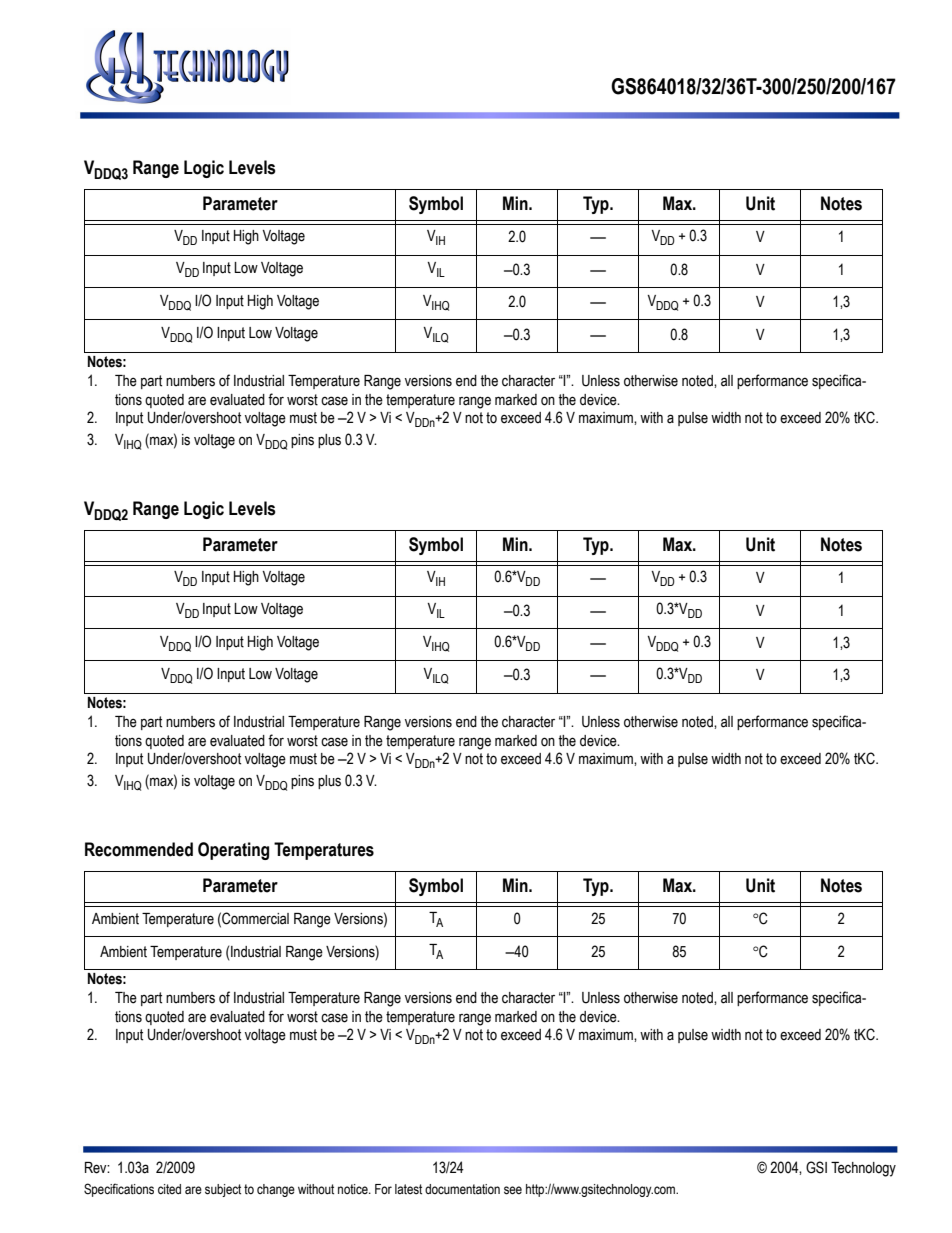 The height and width of the document is (1233, 952). What do you see at coordinates (462, 1189) in the document?
I see `documentation` at bounding box center [462, 1189].
